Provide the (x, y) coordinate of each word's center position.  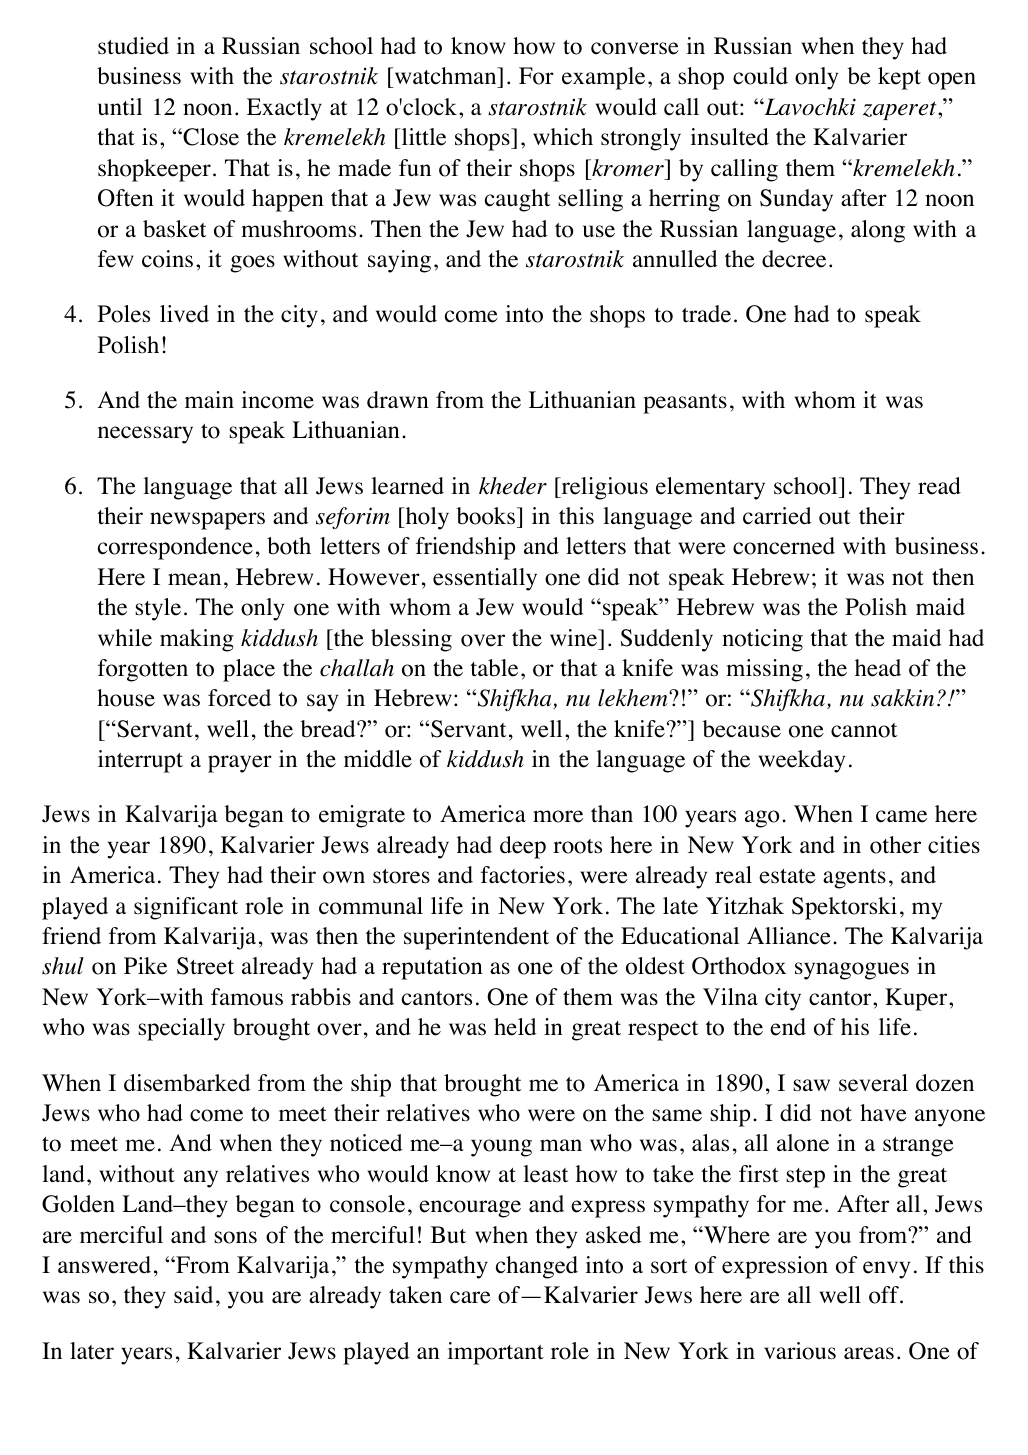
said (193, 1295)
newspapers (207, 521)
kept (899, 78)
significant (186, 908)
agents (854, 879)
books (487, 516)
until (120, 106)
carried (777, 516)
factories (523, 875)
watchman (446, 77)
